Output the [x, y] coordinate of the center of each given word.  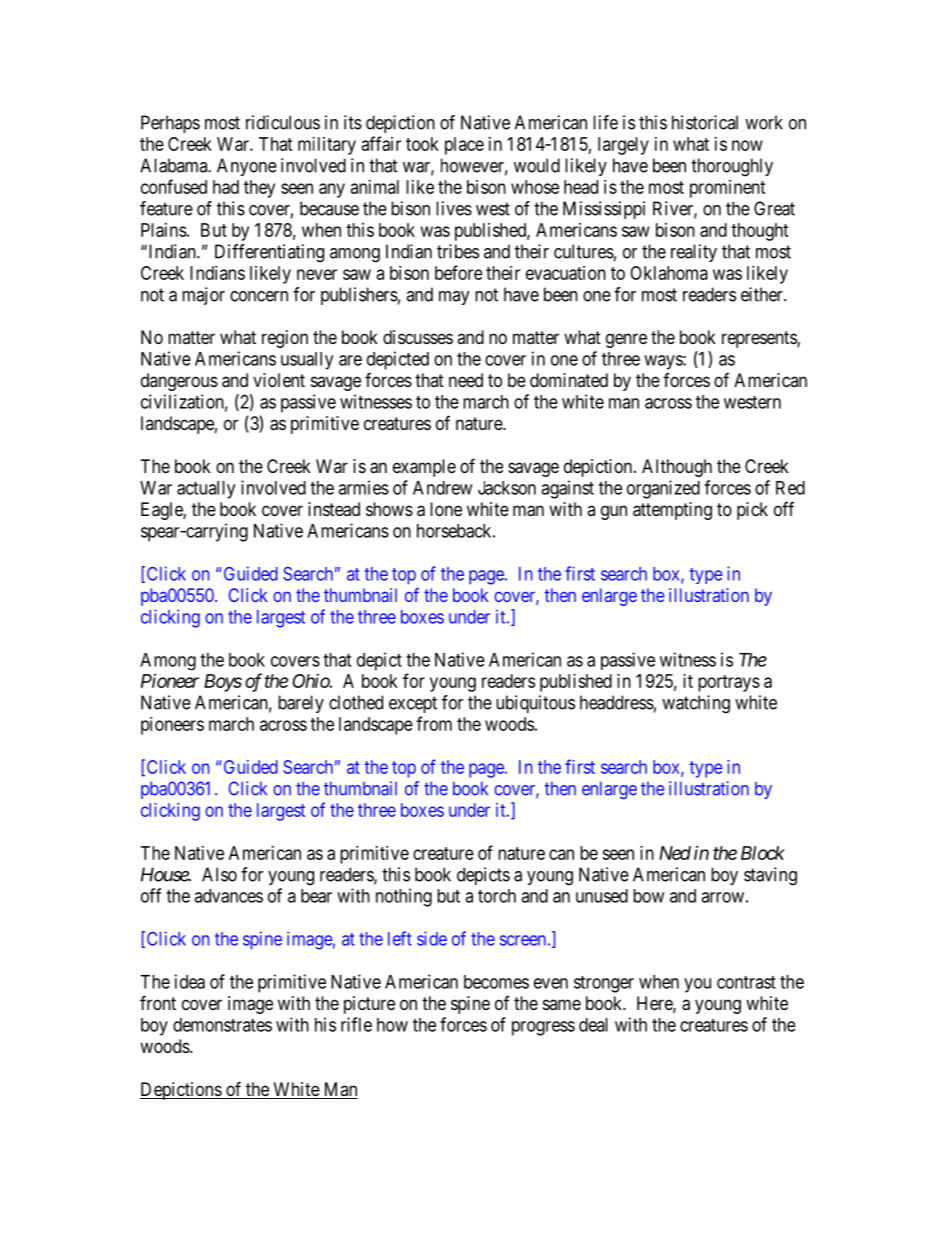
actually [206, 490]
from [434, 723]
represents [760, 339]
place [464, 146]
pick [752, 511]
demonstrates [222, 1025]
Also [219, 874]
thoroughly [732, 167]
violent [279, 380]
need [466, 380]
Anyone [247, 167]
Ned [675, 853]
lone [446, 509]
